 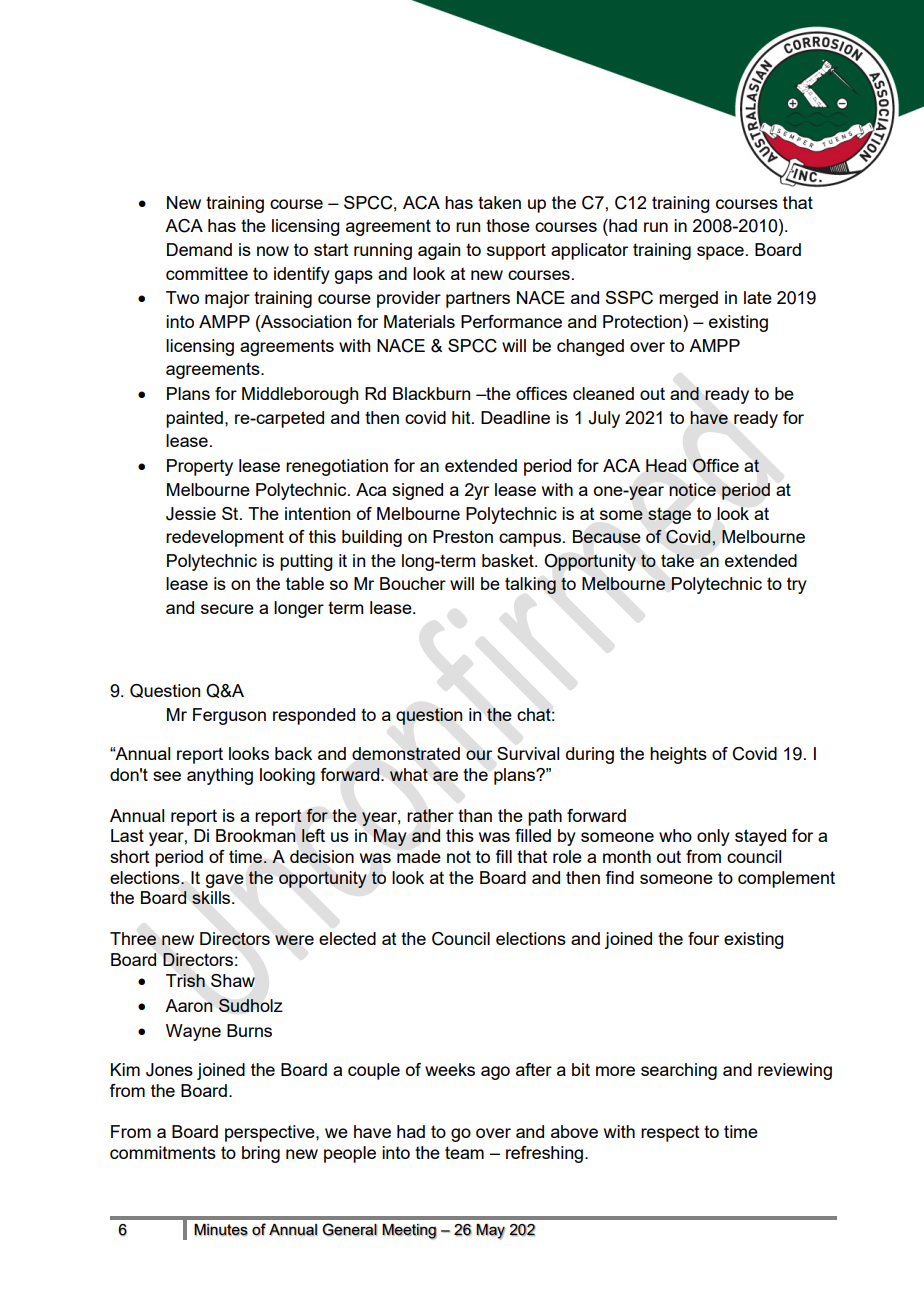 What do you see at coordinates (221, 1230) in the image?
I see `Minutes` at bounding box center [221, 1230].
